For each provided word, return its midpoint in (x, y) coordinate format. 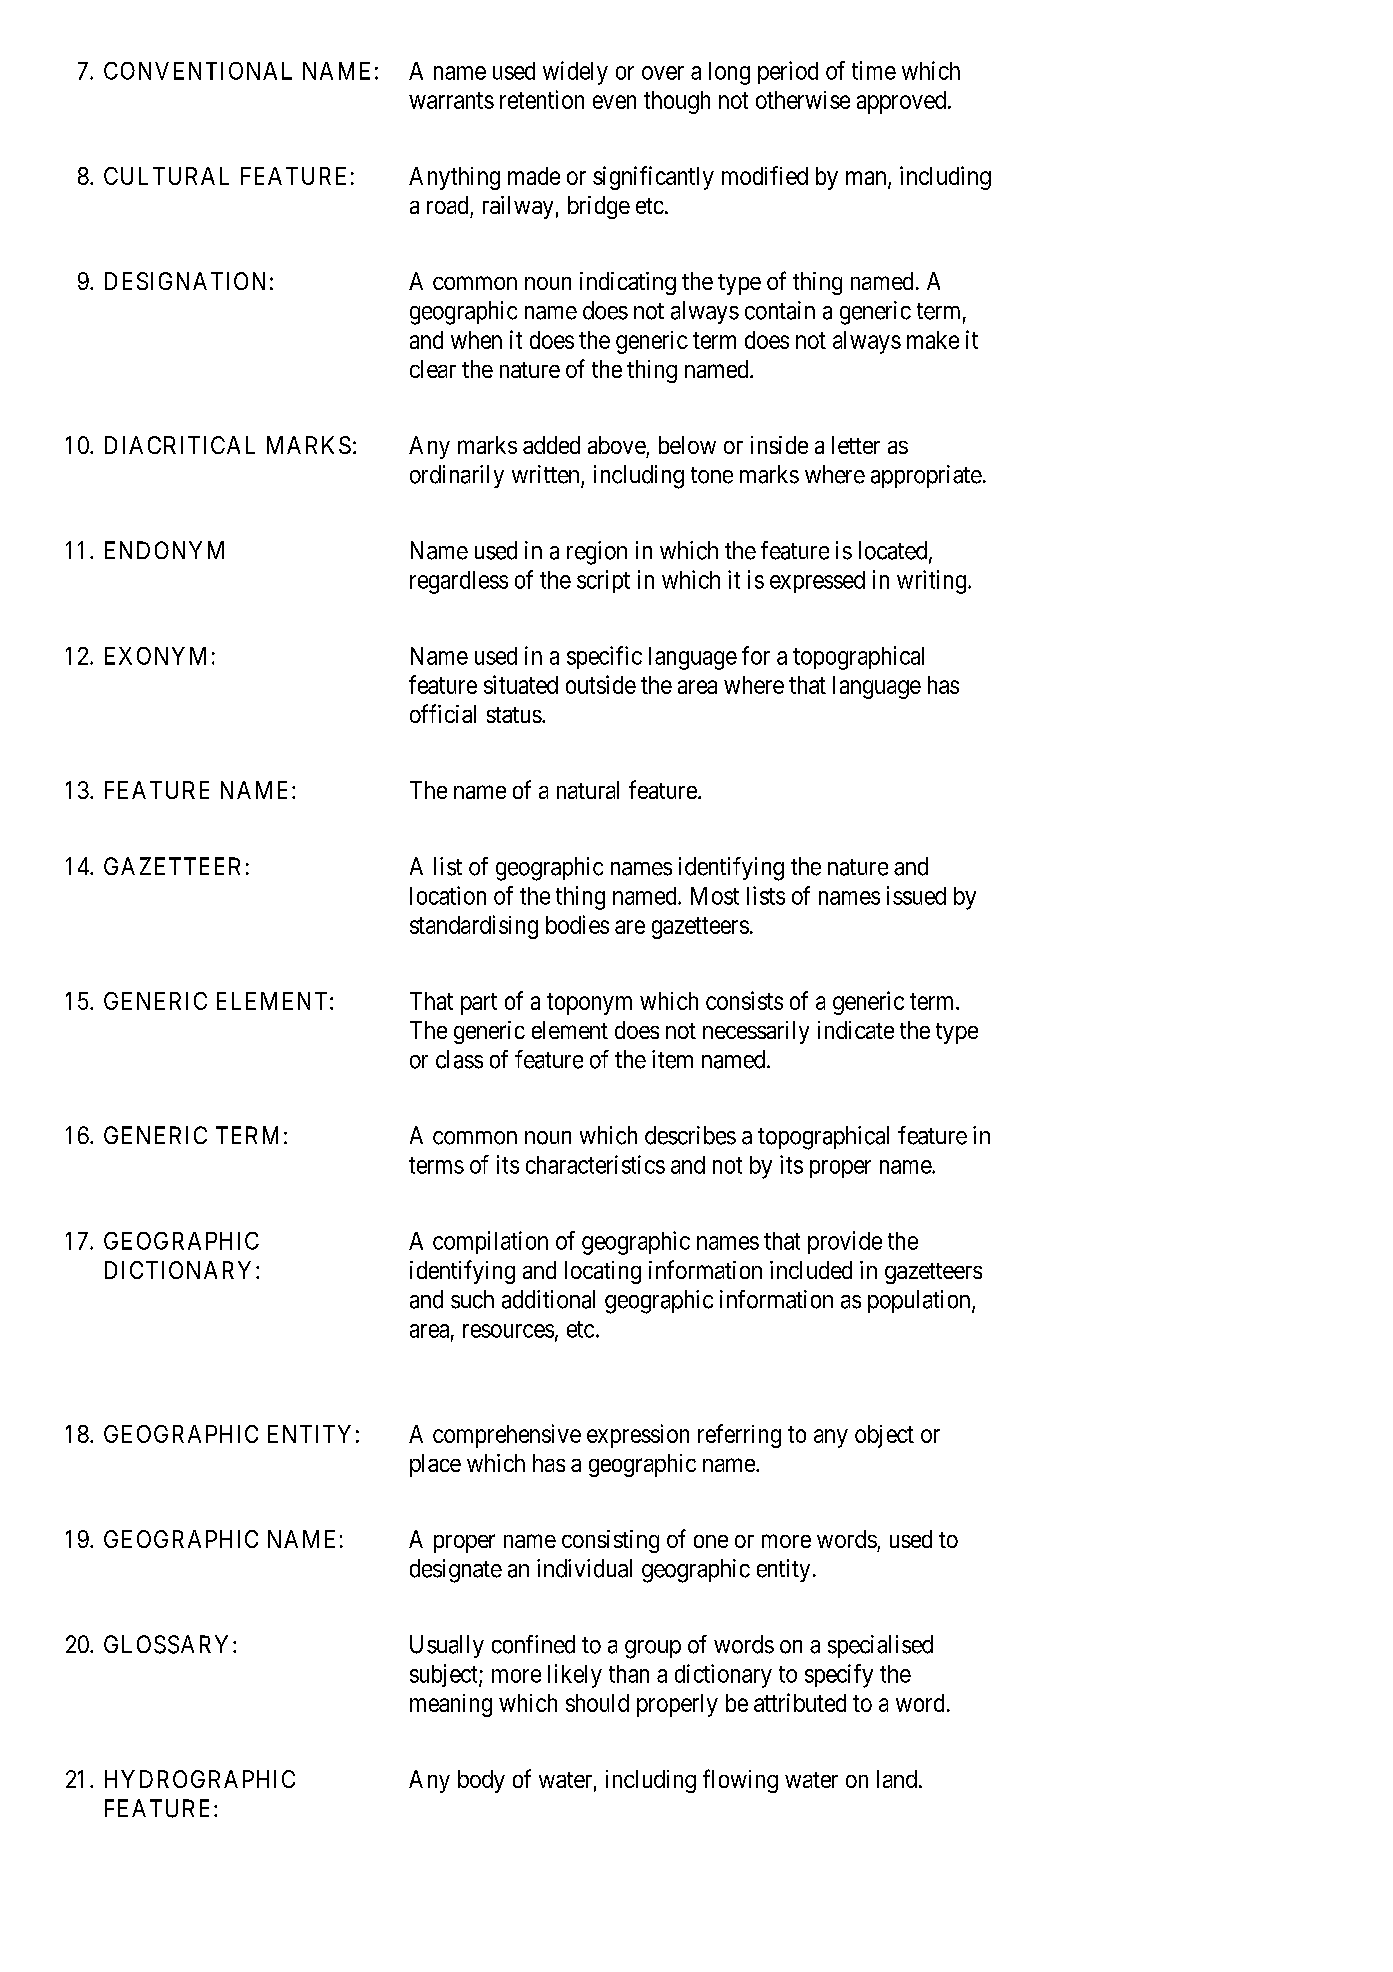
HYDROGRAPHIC (200, 1779)
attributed (800, 1702)
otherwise (803, 100)
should (597, 1703)
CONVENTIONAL (198, 71)
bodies (577, 924)
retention (542, 99)
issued (916, 895)
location (448, 895)
